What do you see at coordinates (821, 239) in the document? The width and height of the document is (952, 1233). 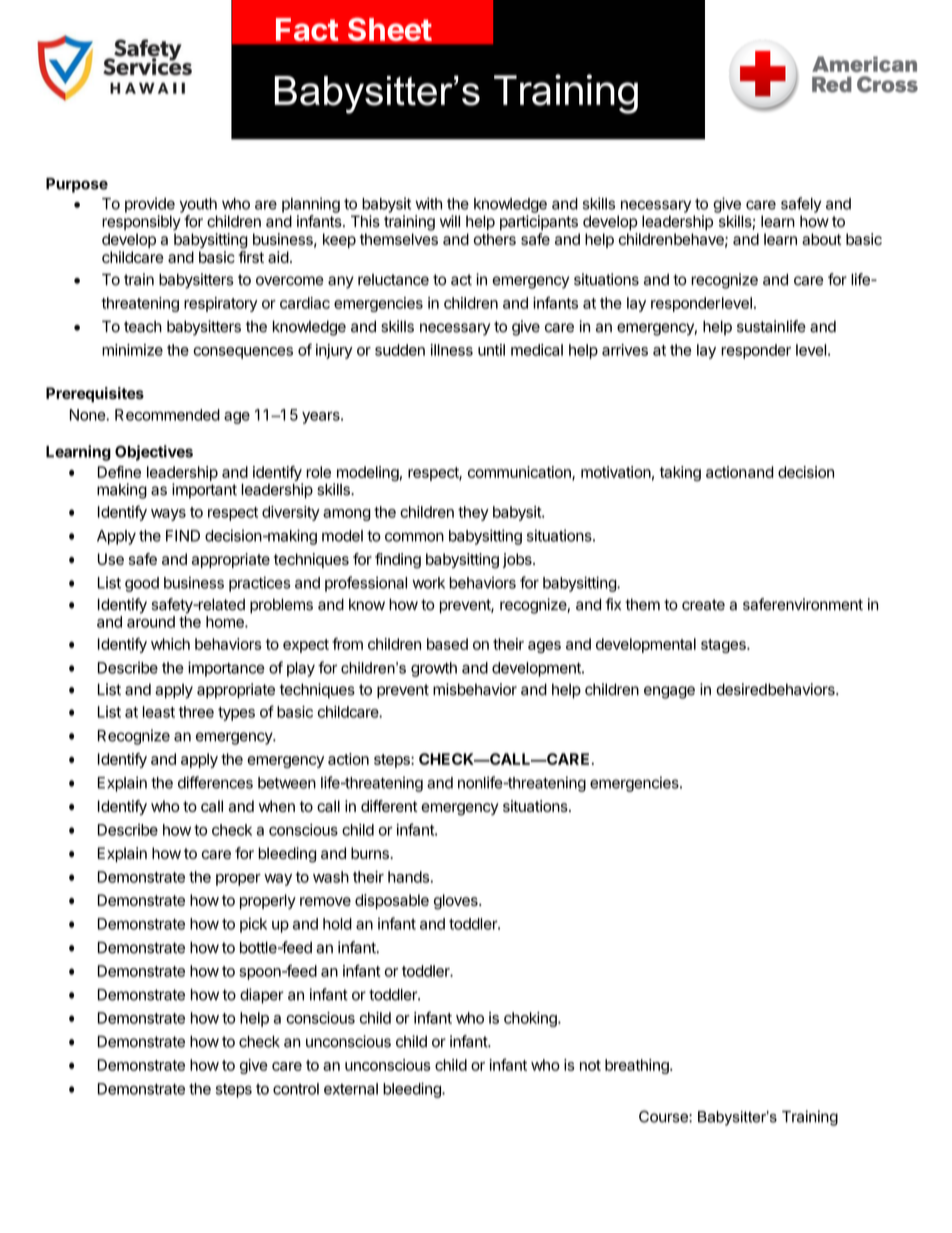 I see `about` at bounding box center [821, 239].
